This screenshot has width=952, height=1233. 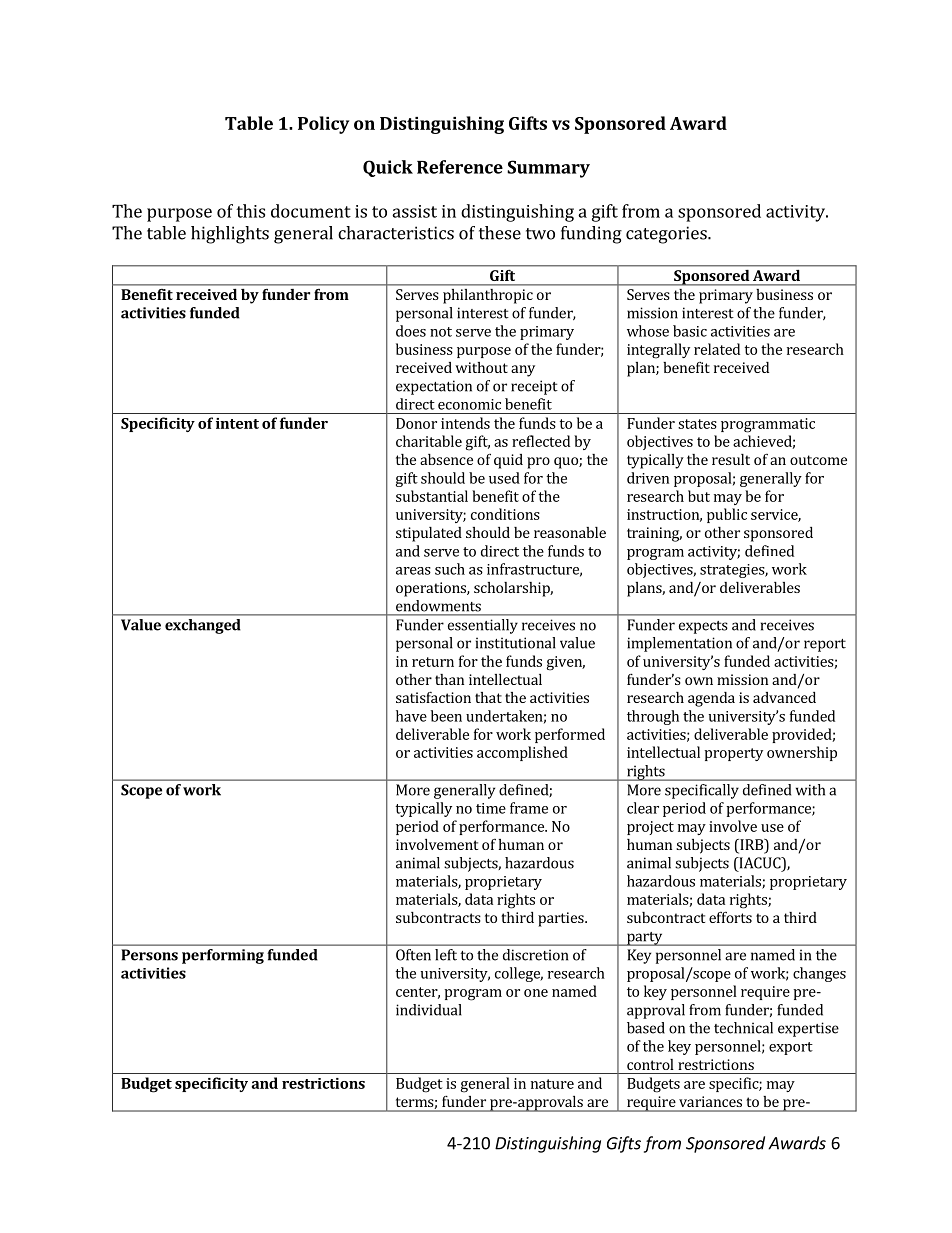 What do you see at coordinates (237, 423) in the screenshot?
I see `intent` at bounding box center [237, 423].
